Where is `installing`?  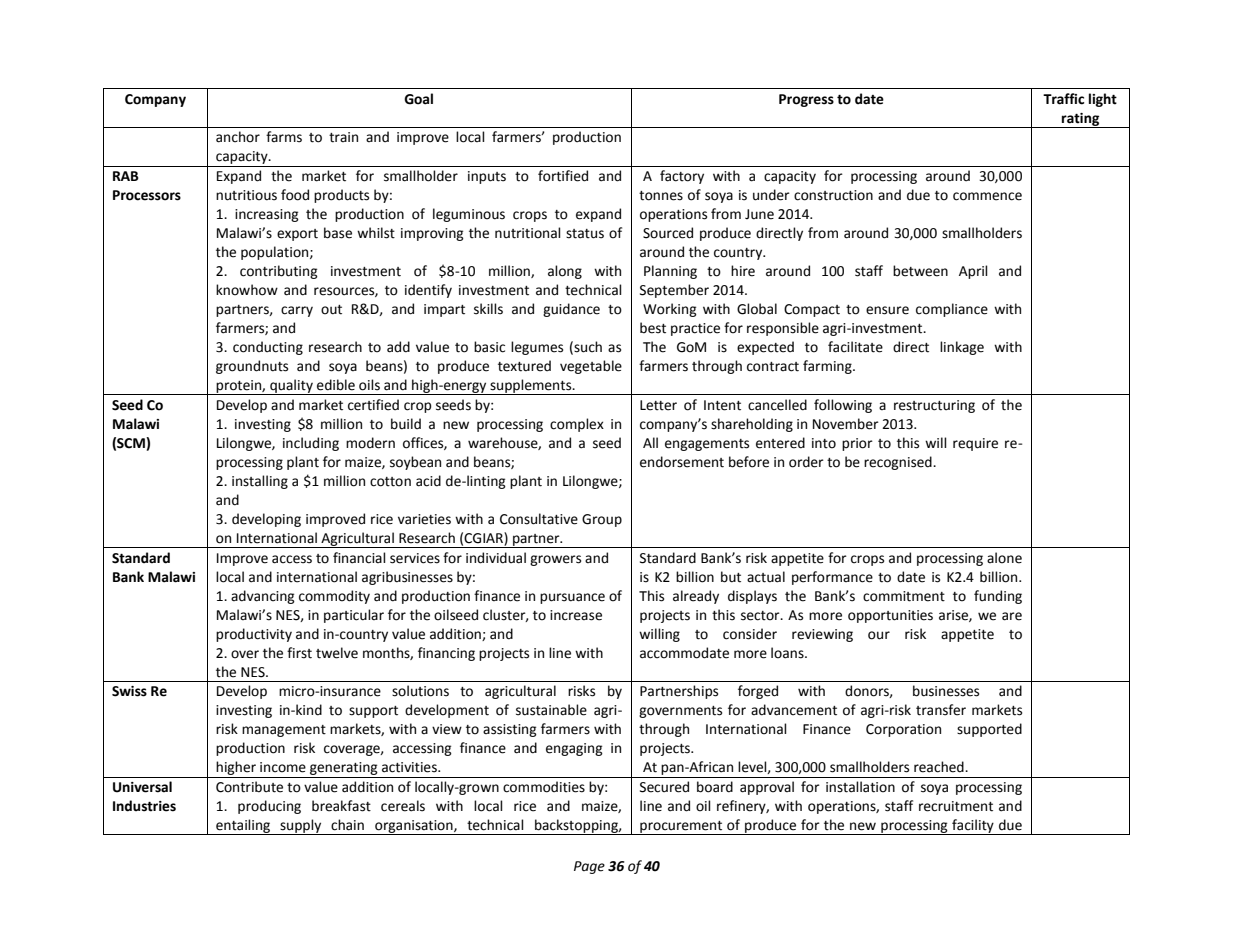
installing is located at coordinates (260, 482).
